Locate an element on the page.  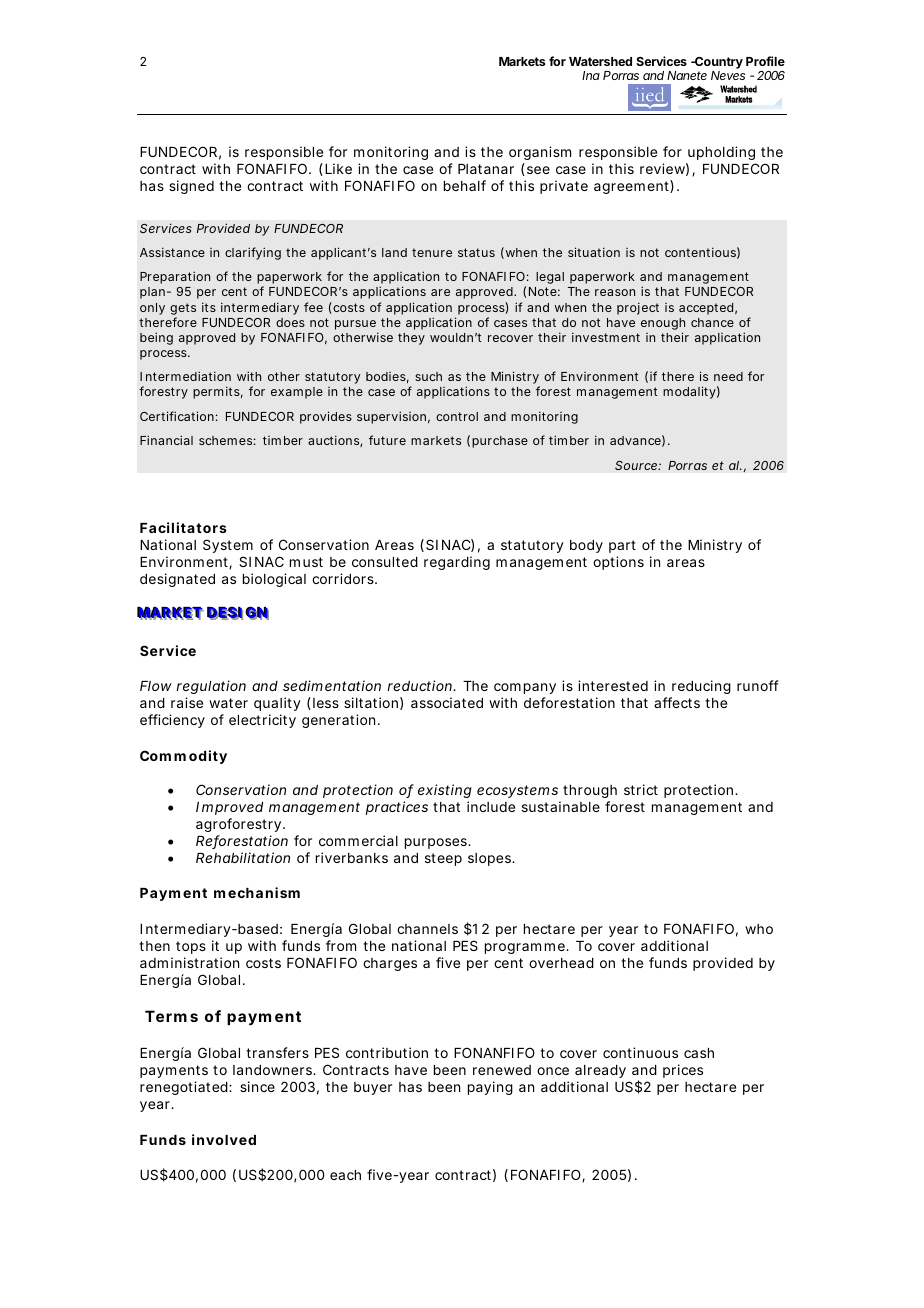
Neves is located at coordinates (728, 75).
